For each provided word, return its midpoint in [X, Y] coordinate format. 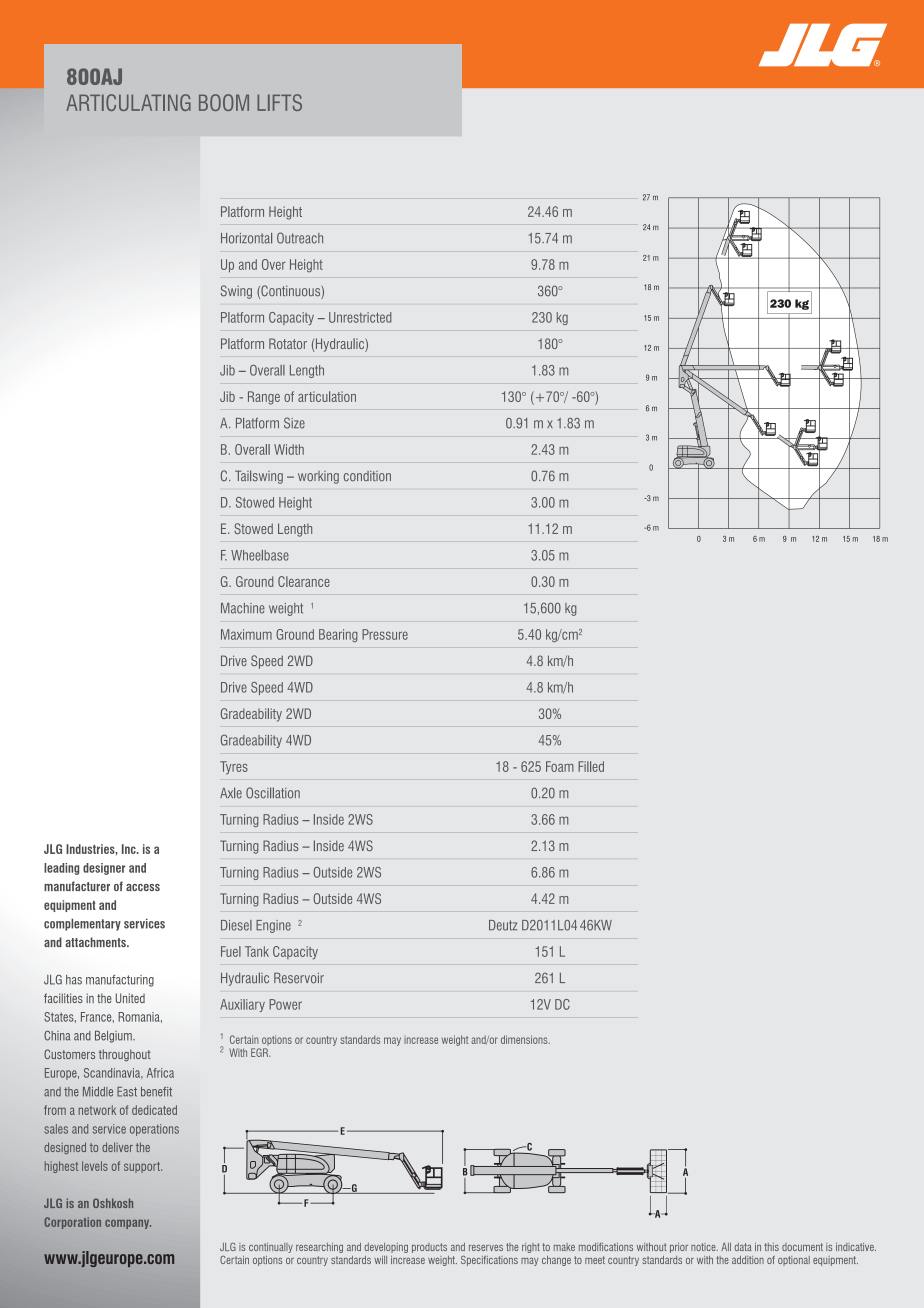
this [771, 1247]
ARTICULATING [128, 102]
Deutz [503, 925]
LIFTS [279, 102]
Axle [231, 793]
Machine [243, 608]
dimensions [525, 1039]
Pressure [385, 634]
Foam [560, 766]
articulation [327, 396]
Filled [591, 766]
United [130, 998]
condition [367, 476]
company [128, 1224]
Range [264, 398]
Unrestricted [360, 317]
